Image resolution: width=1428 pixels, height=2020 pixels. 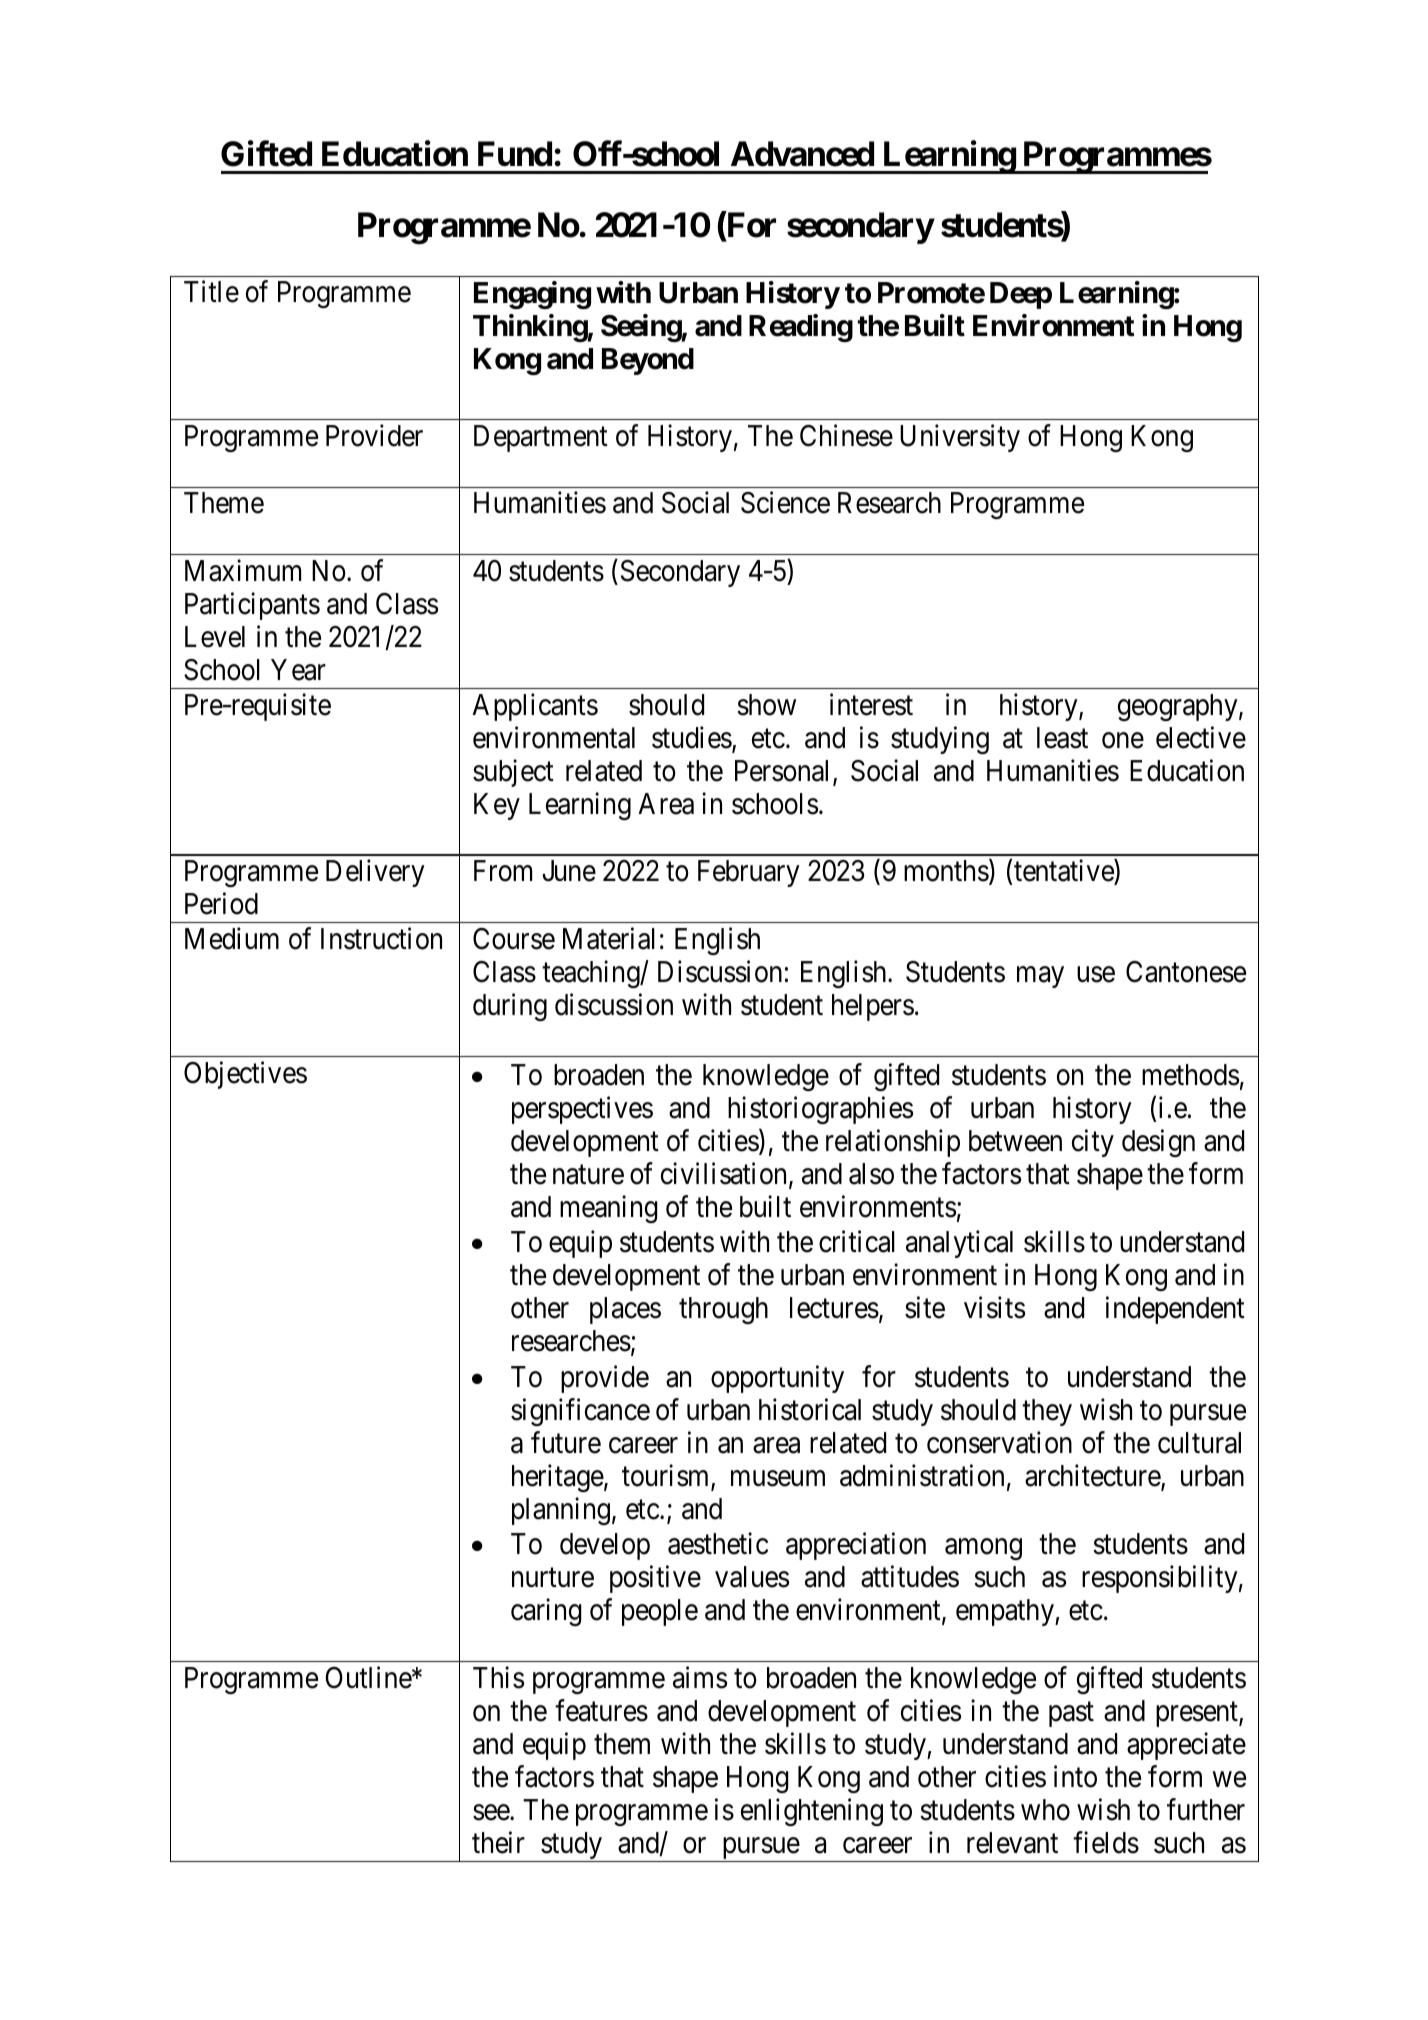 What do you see at coordinates (1021, 295) in the image?
I see `Deep` at bounding box center [1021, 295].
